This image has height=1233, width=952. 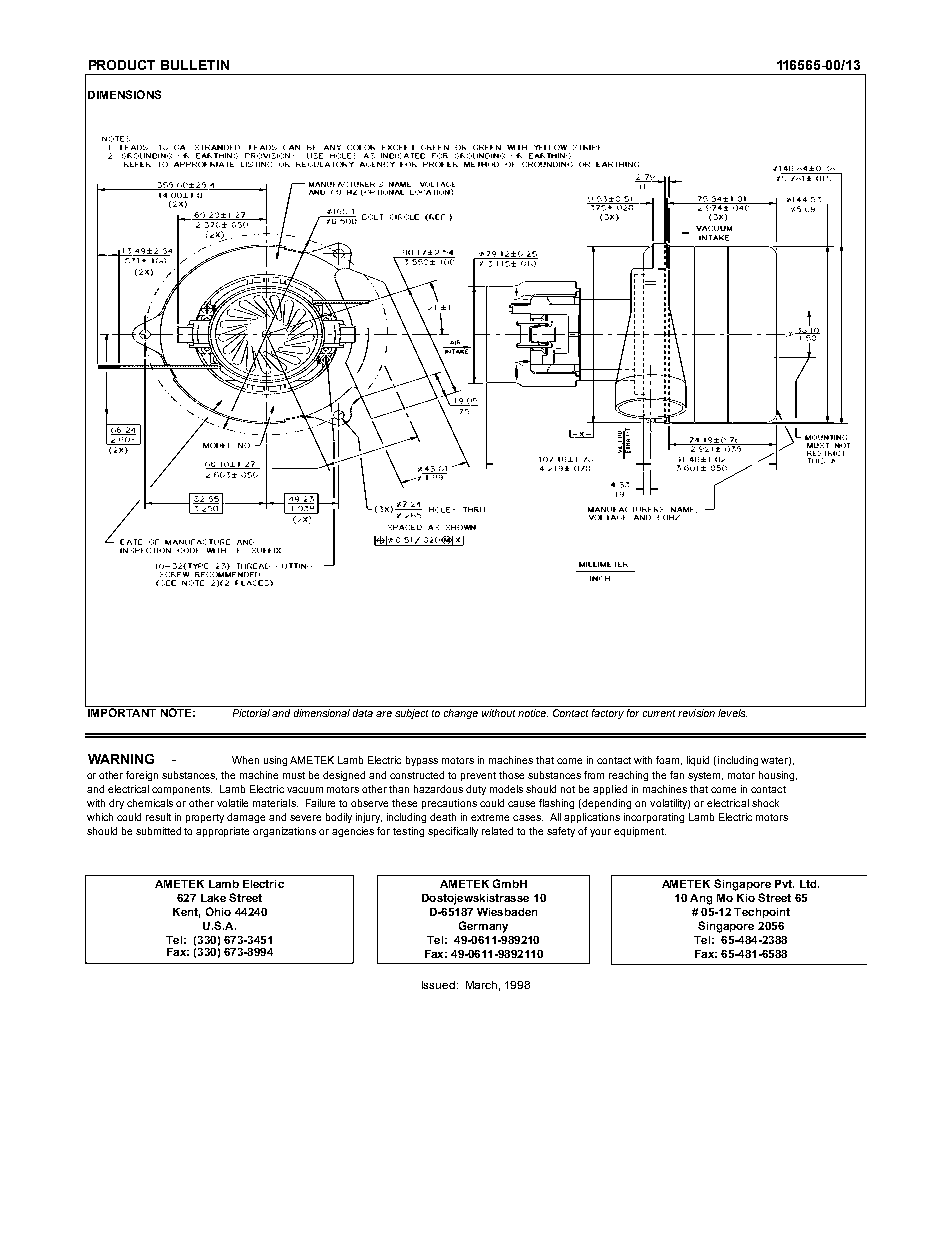 What do you see at coordinates (696, 713) in the image?
I see `revision` at bounding box center [696, 713].
